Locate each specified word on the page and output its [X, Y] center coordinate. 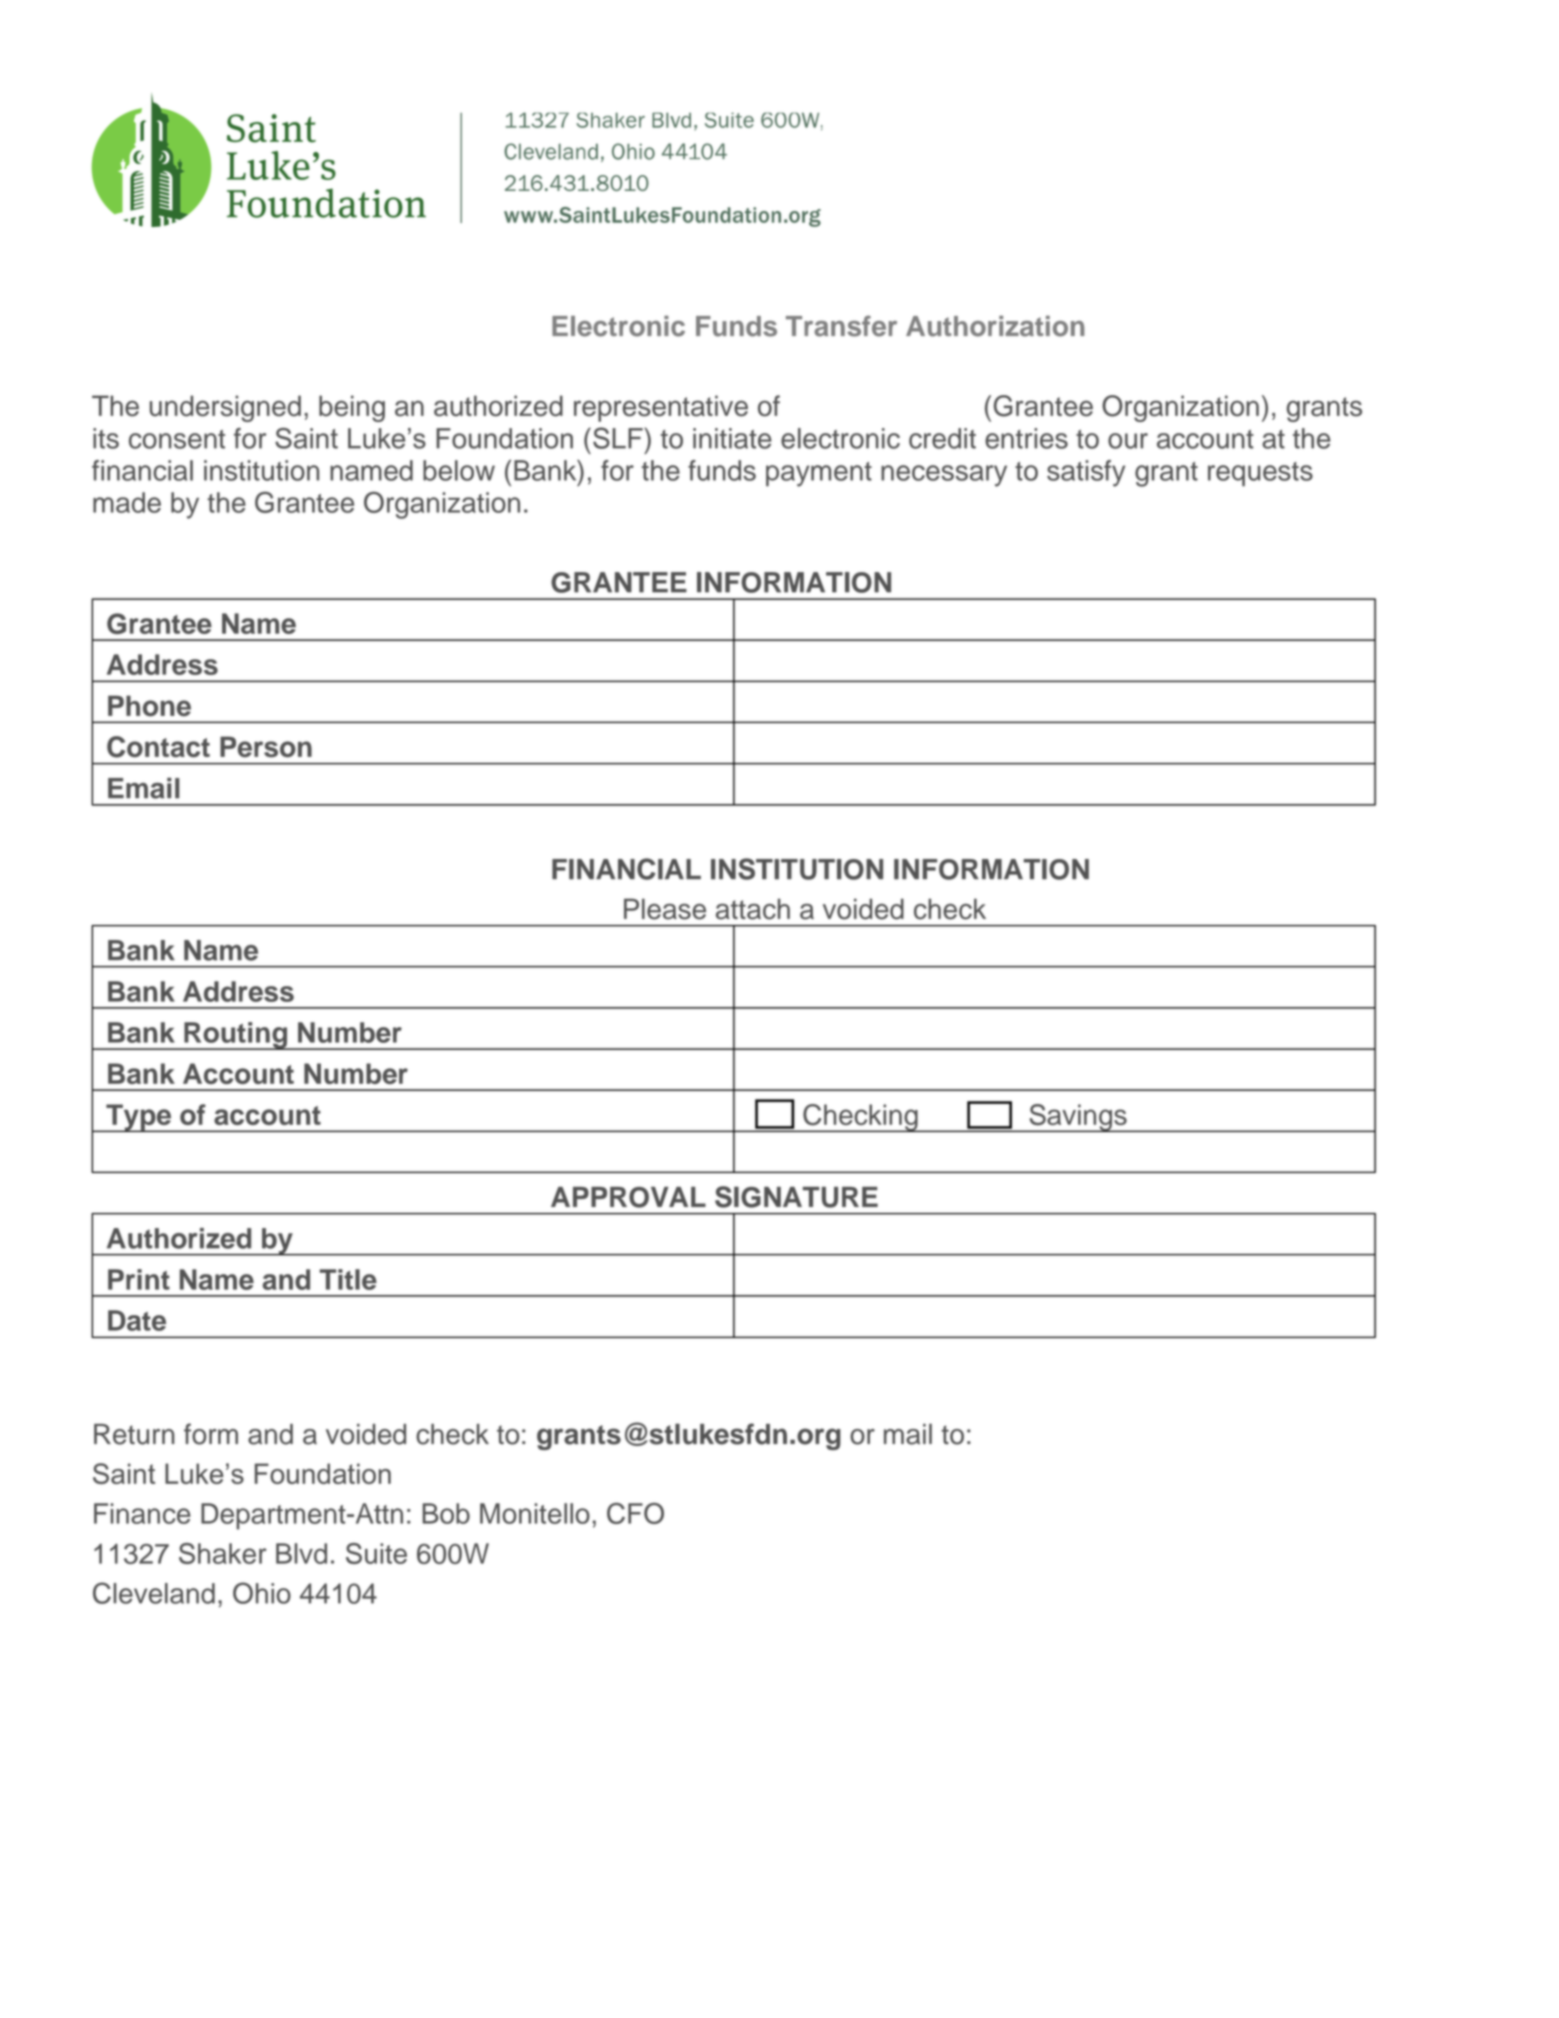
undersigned [225, 408]
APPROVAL [628, 1197]
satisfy [1086, 473]
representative [661, 408]
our [1128, 441]
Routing [235, 1036]
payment [819, 474]
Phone [149, 706]
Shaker [223, 1553]
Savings [1078, 1118]
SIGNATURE [796, 1197]
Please [665, 909]
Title [348, 1279]
